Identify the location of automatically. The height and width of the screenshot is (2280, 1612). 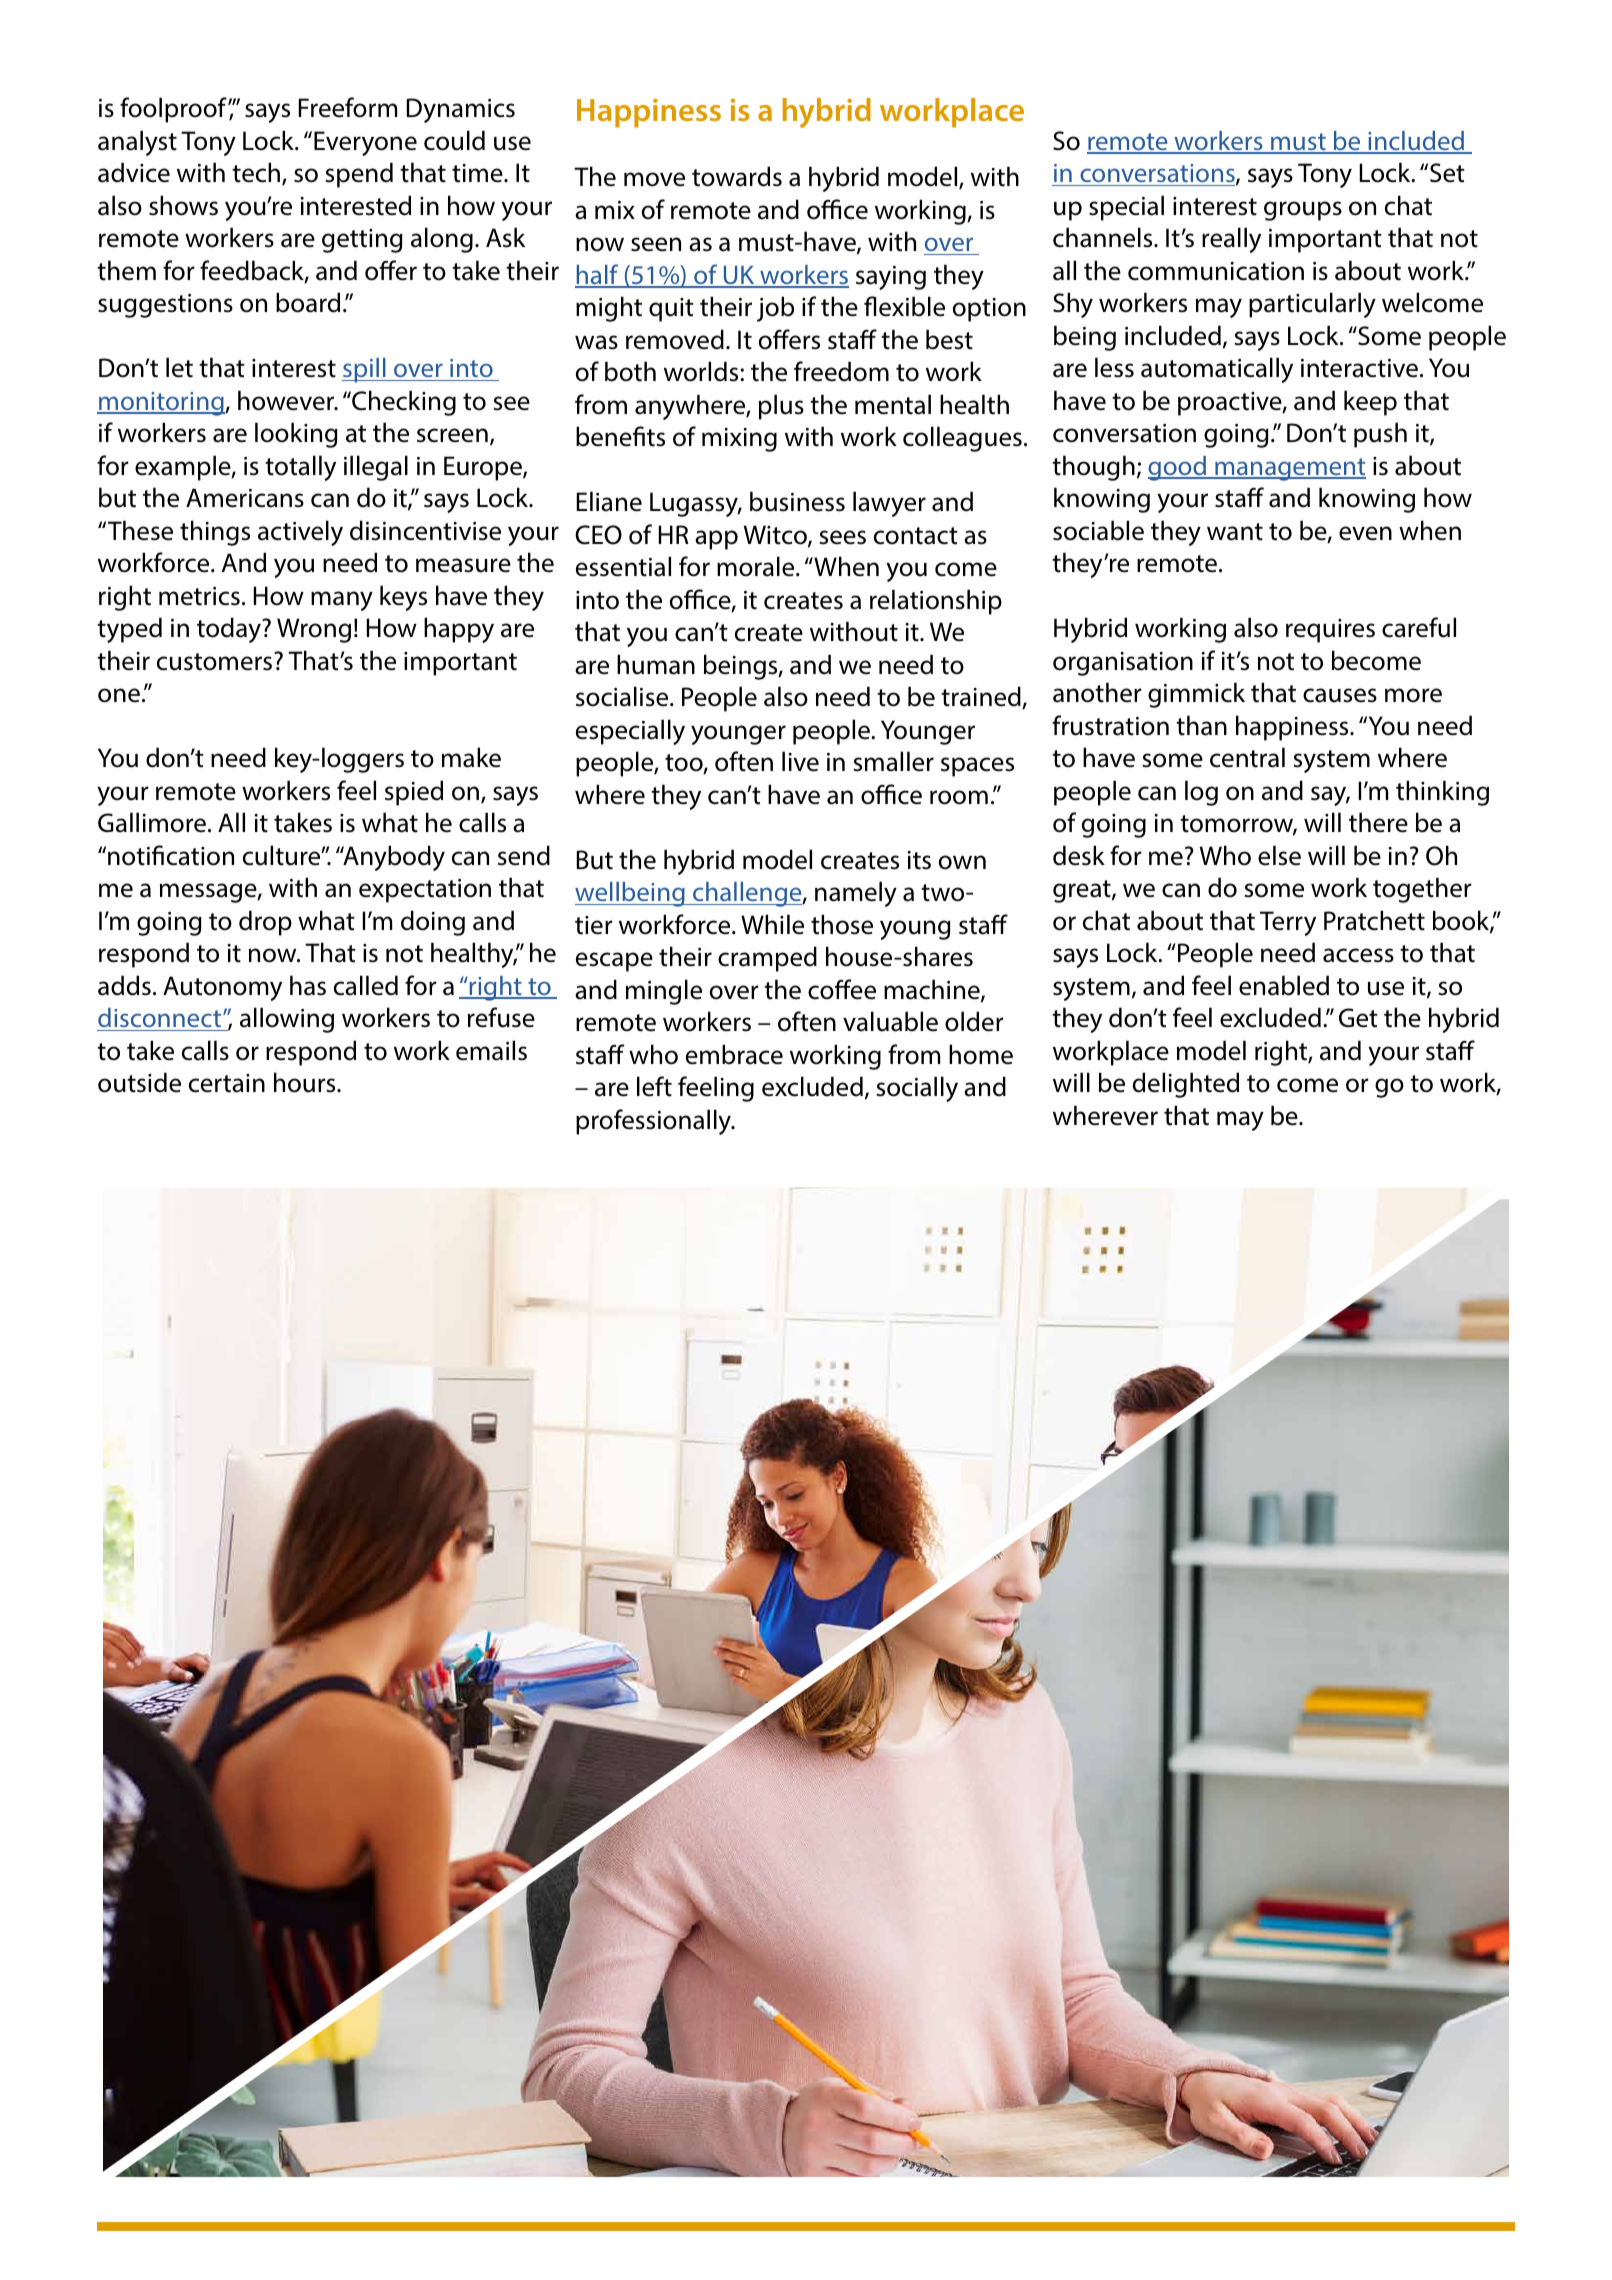
(1217, 370).
